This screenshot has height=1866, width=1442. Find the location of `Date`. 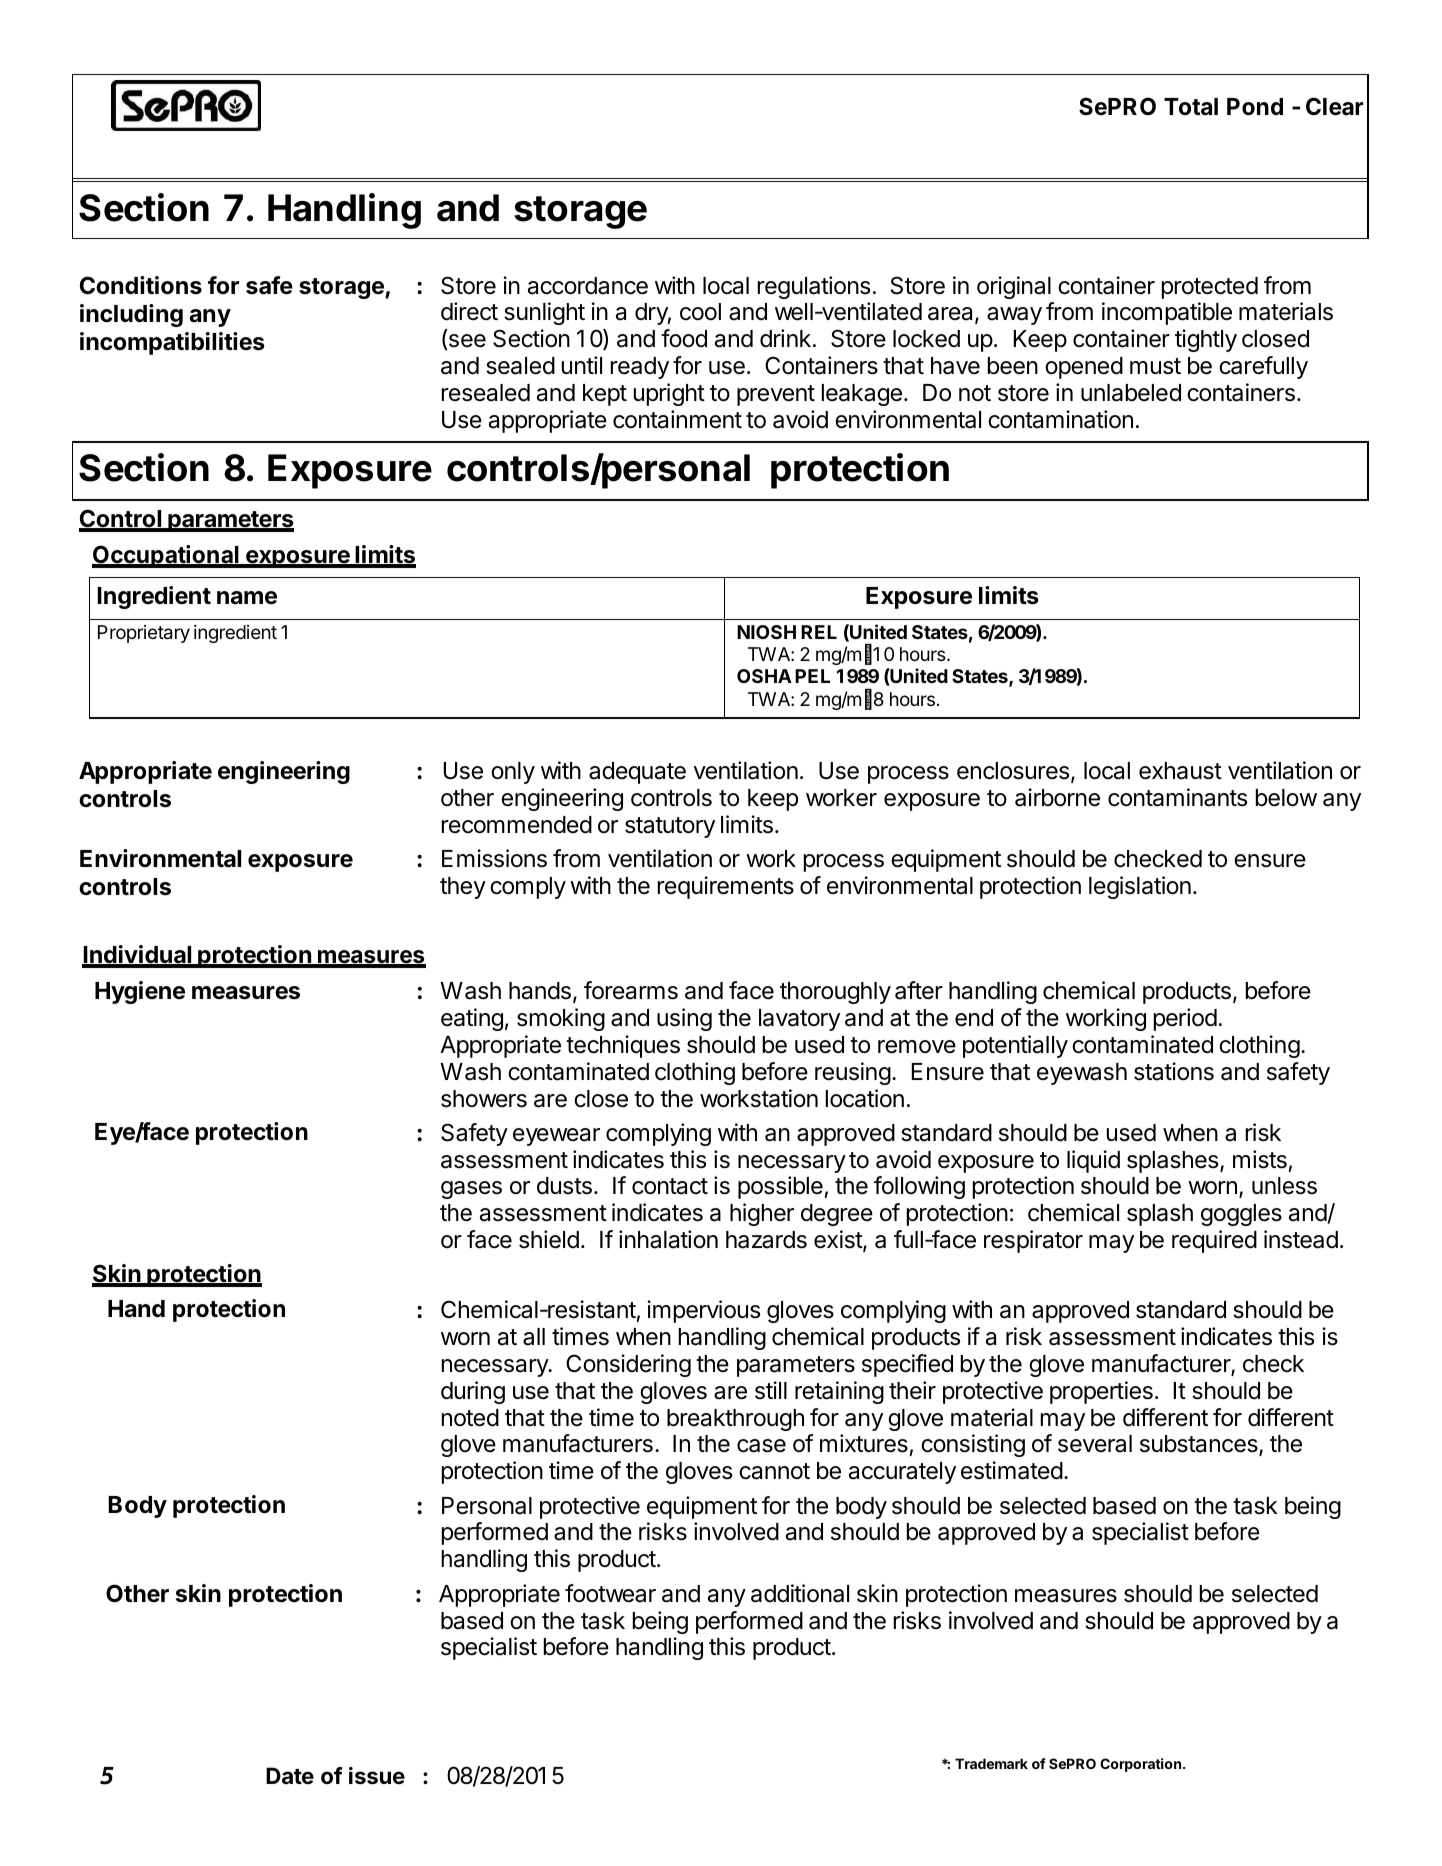

Date is located at coordinates (290, 1775).
